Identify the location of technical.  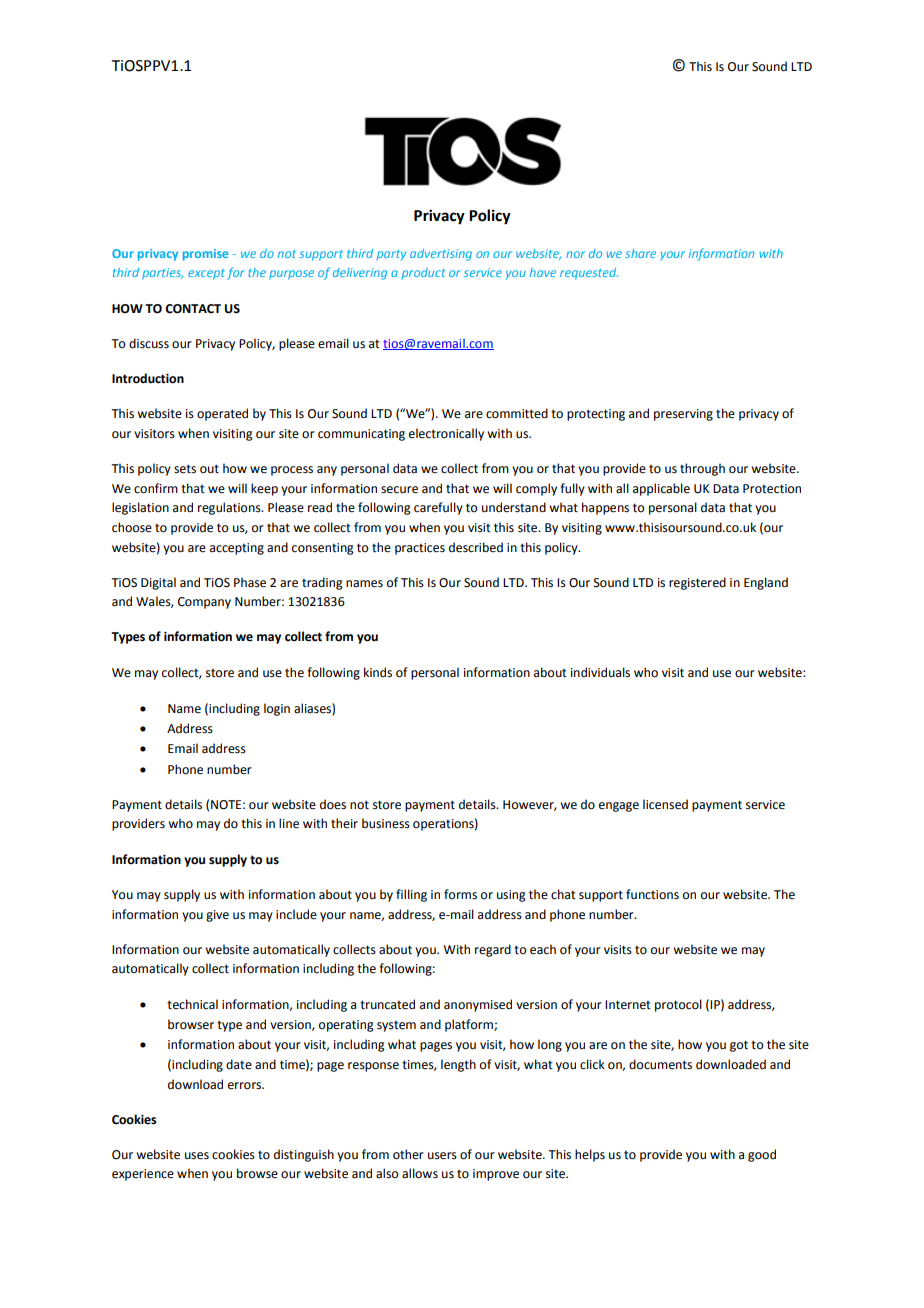
(192, 1004).
